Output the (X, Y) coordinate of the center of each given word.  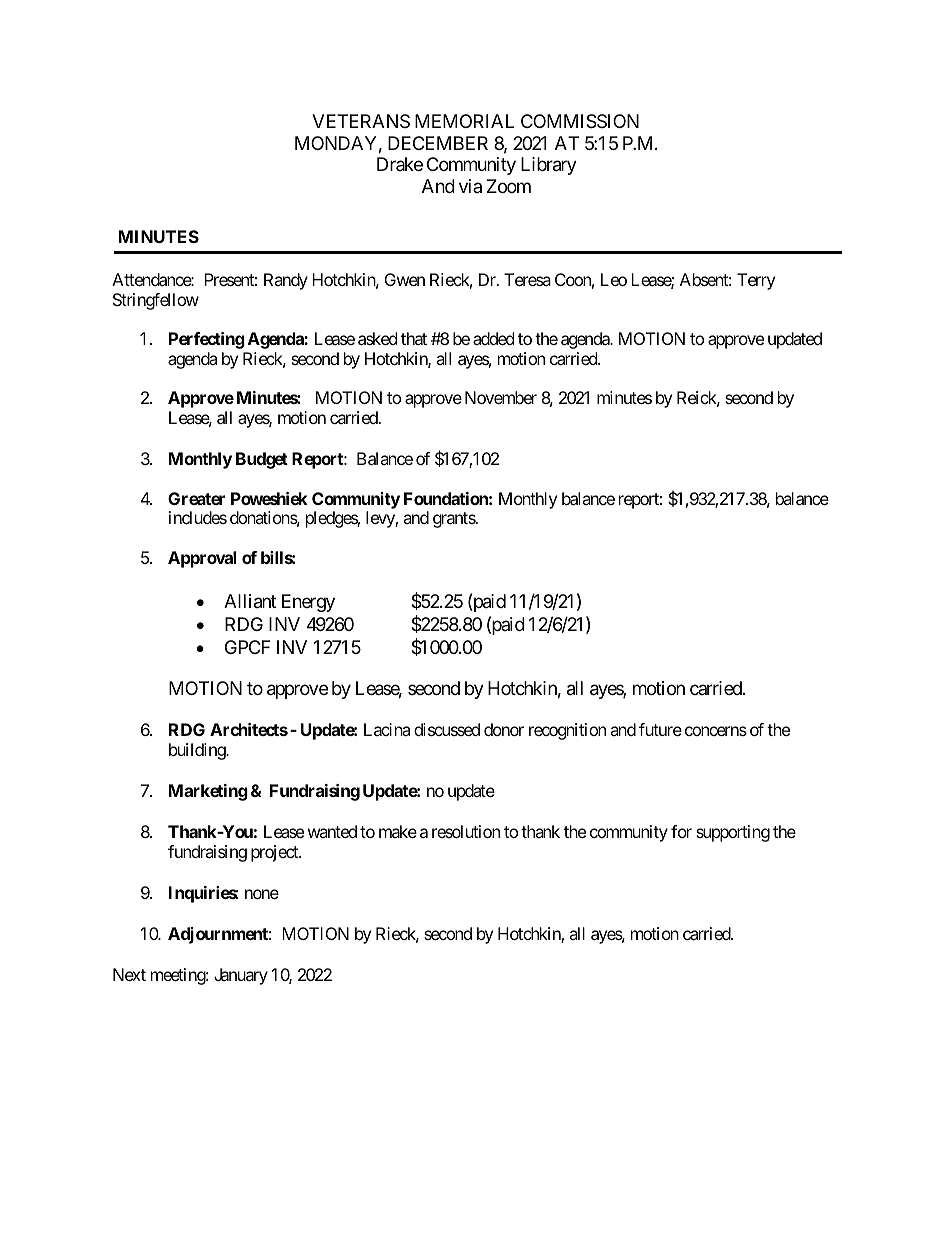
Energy (308, 603)
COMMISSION (580, 121)
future (660, 729)
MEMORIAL (464, 121)
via (470, 186)
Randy (286, 281)
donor (504, 729)
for (681, 831)
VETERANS (361, 121)
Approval (202, 559)
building (198, 751)
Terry (756, 281)
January (241, 976)
